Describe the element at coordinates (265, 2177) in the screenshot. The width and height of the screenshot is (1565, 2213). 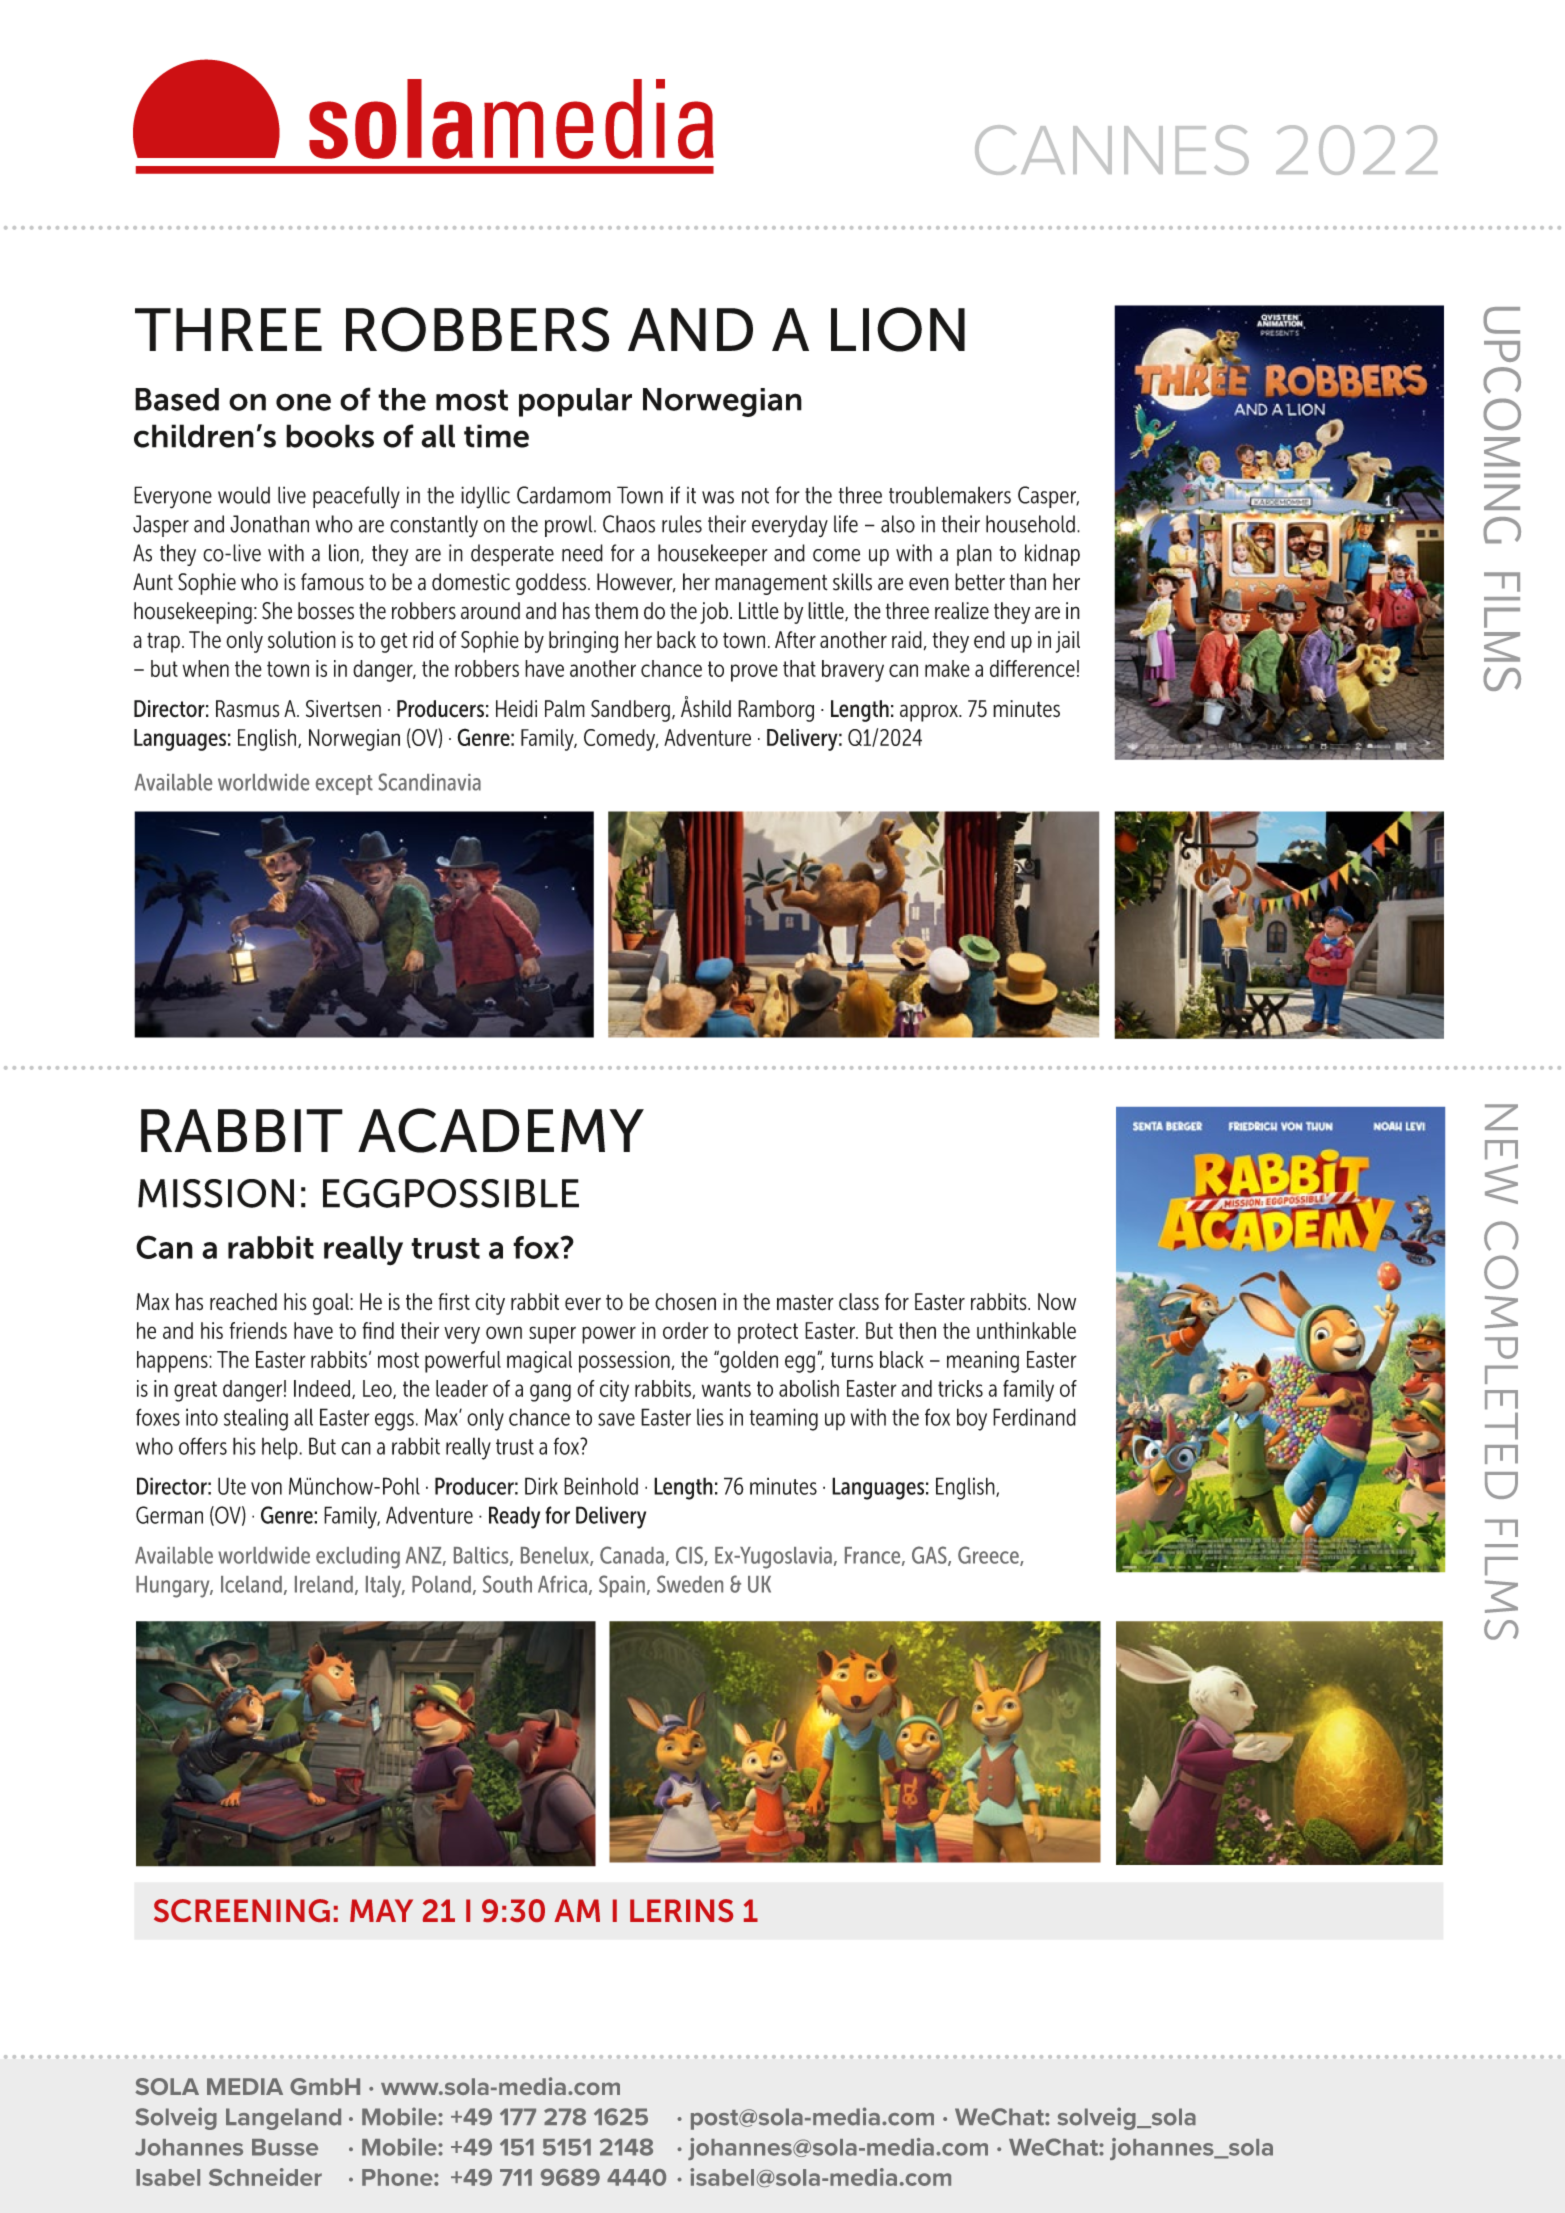
I see `Schneider` at that location.
